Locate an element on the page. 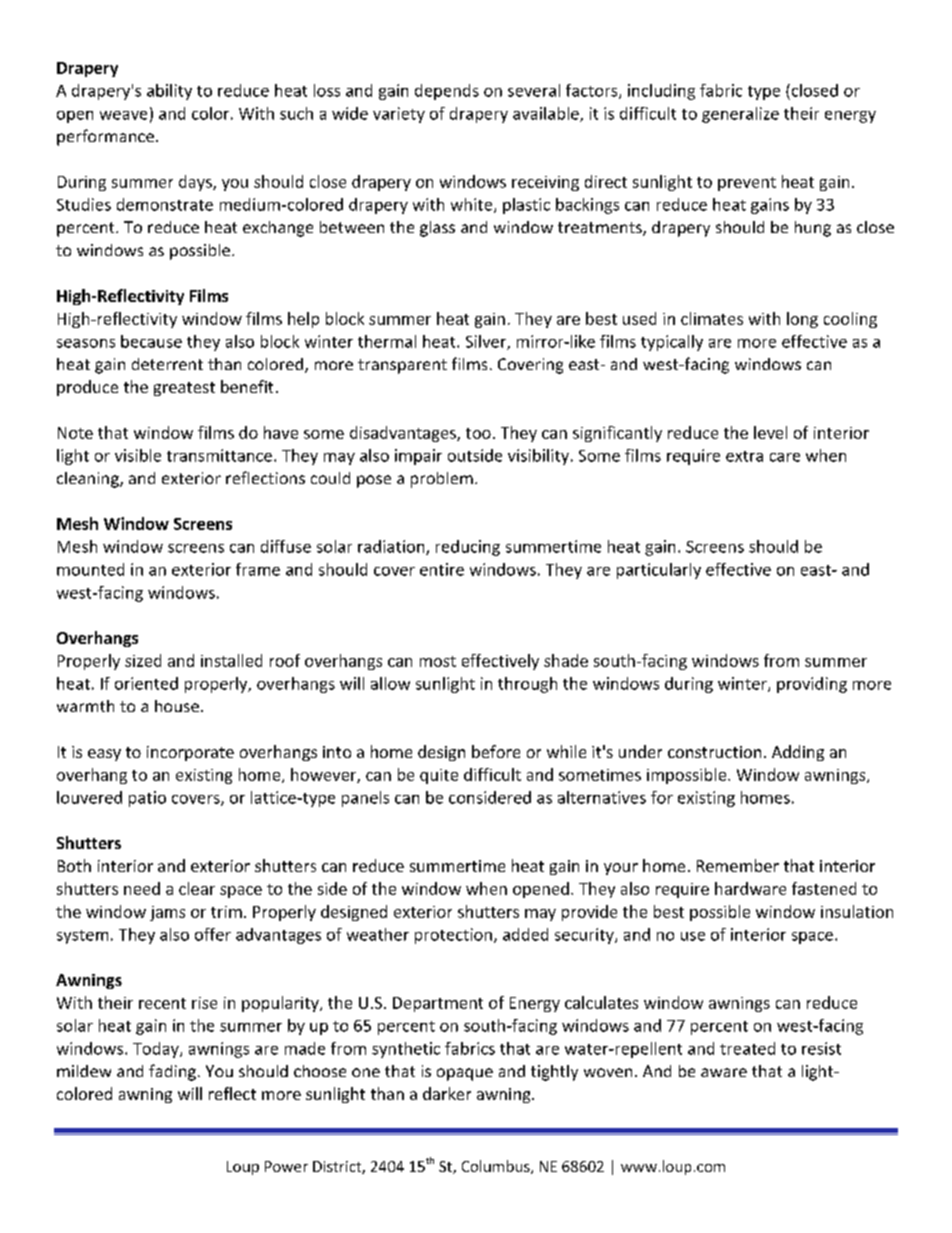 The height and width of the image is (1233, 952). Columbus is located at coordinates (497, 1167).
